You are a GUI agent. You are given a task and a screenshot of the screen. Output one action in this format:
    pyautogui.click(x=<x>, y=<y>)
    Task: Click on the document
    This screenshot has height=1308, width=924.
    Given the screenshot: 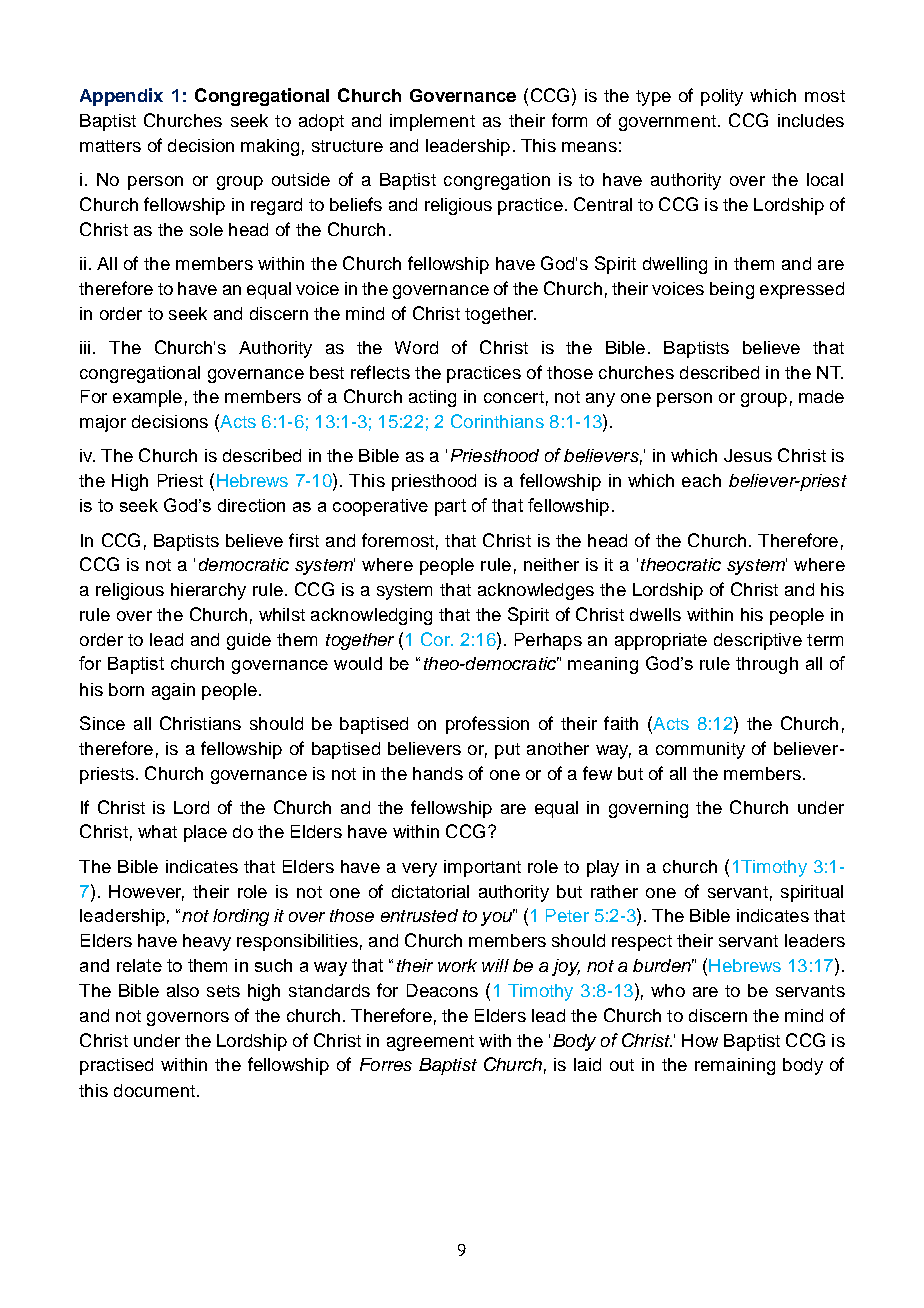 What is the action you would take?
    pyautogui.click(x=154, y=1090)
